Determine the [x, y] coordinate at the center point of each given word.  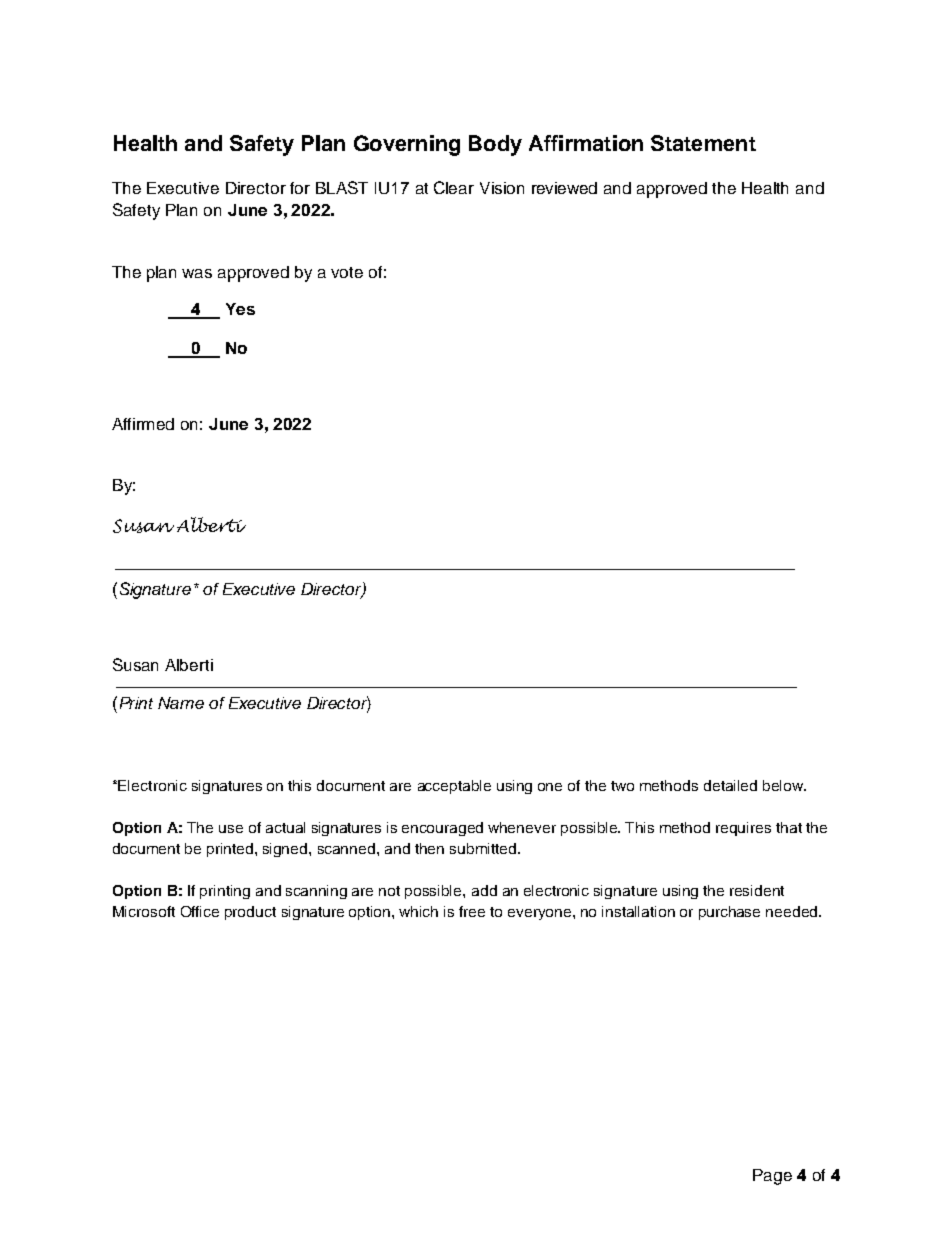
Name [181, 703]
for [300, 188]
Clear [454, 187]
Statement [703, 143]
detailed [730, 785]
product [250, 913]
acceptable [454, 787]
